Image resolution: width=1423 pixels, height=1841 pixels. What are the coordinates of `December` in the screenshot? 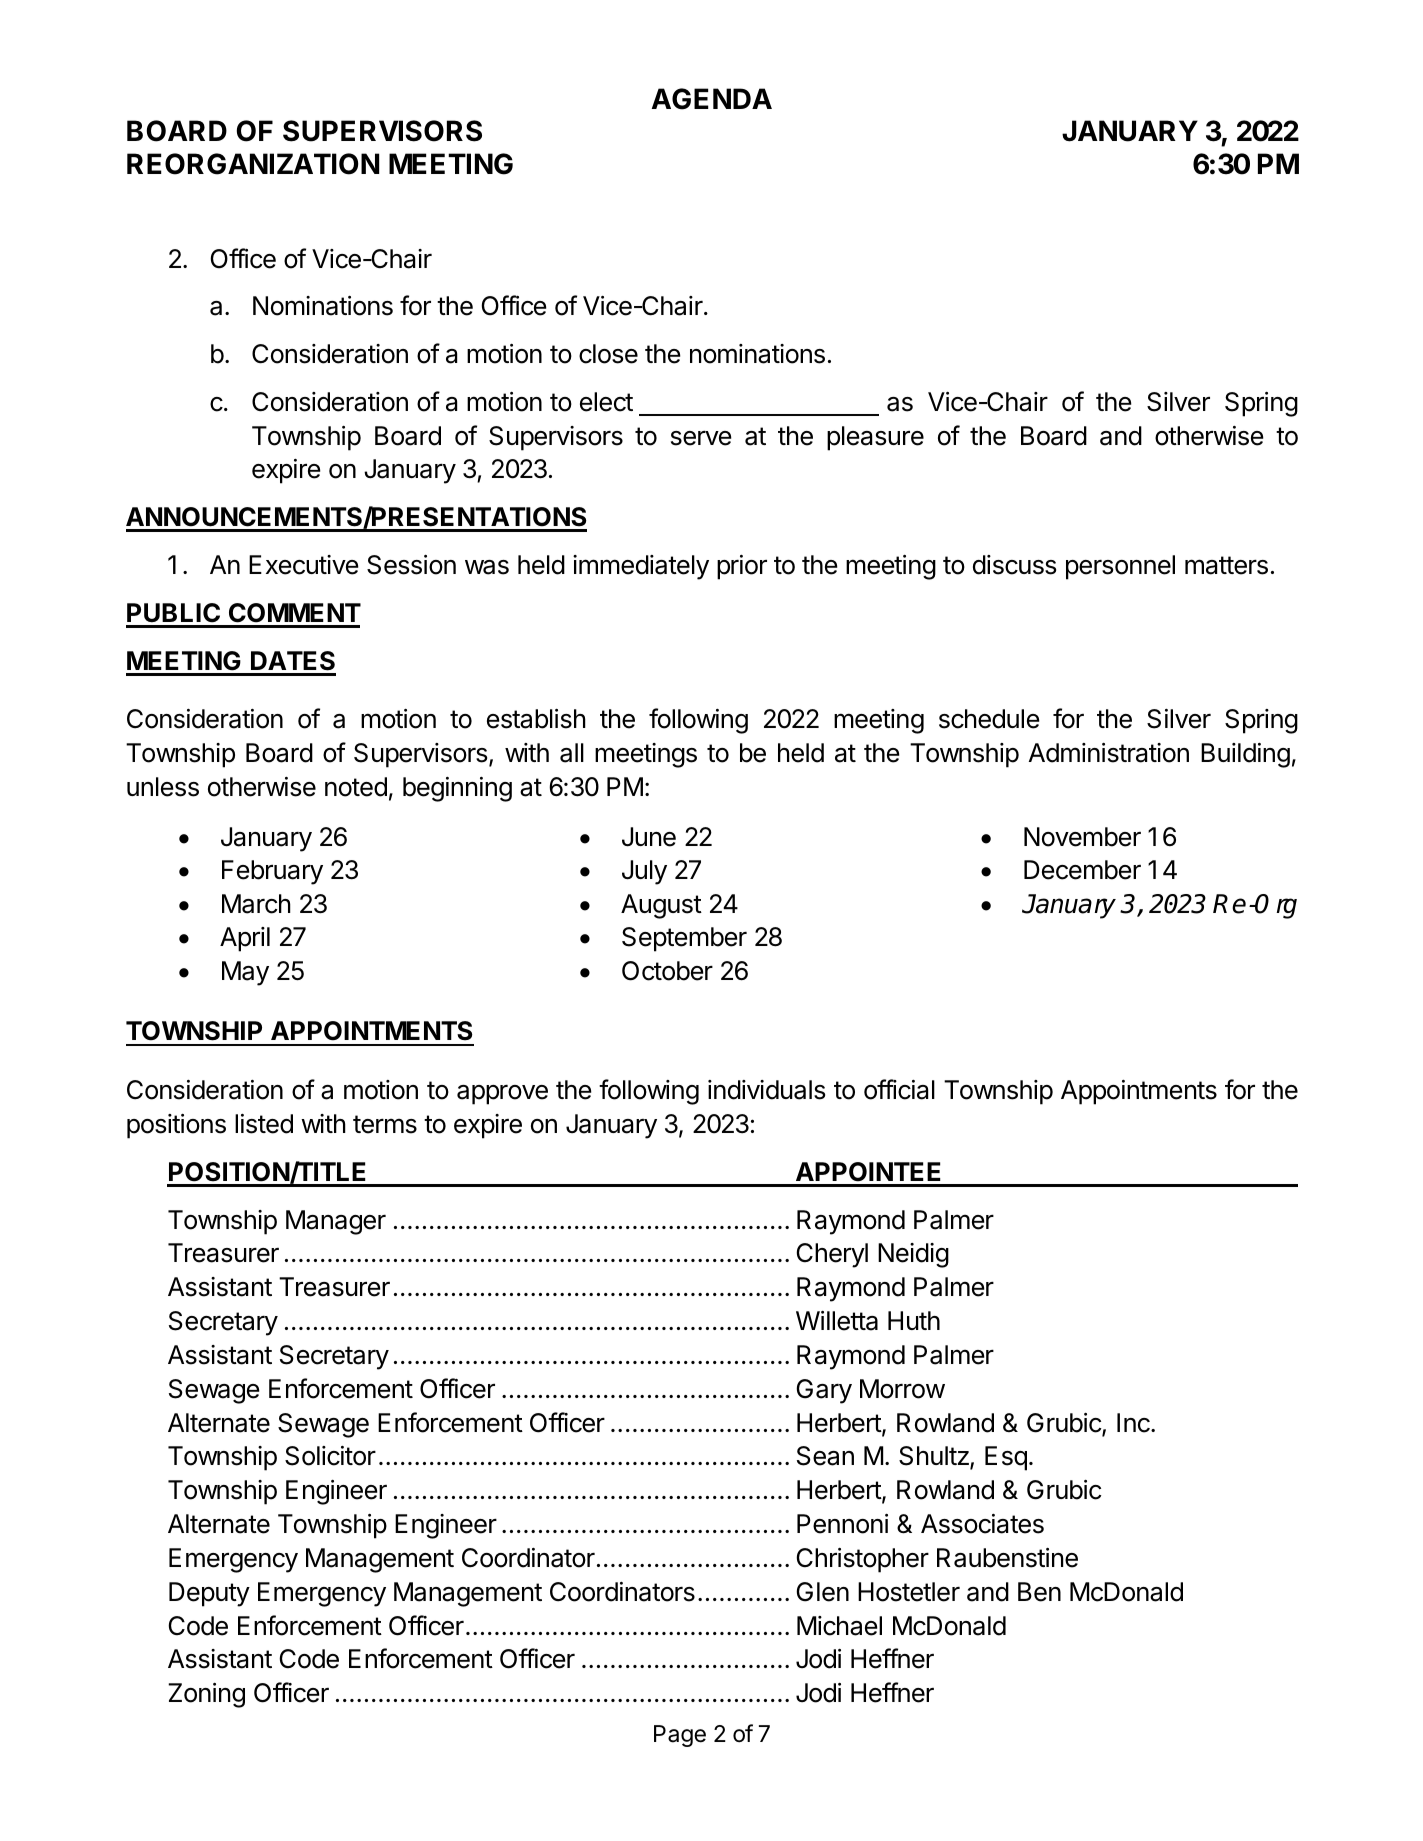 It's located at (1082, 870).
